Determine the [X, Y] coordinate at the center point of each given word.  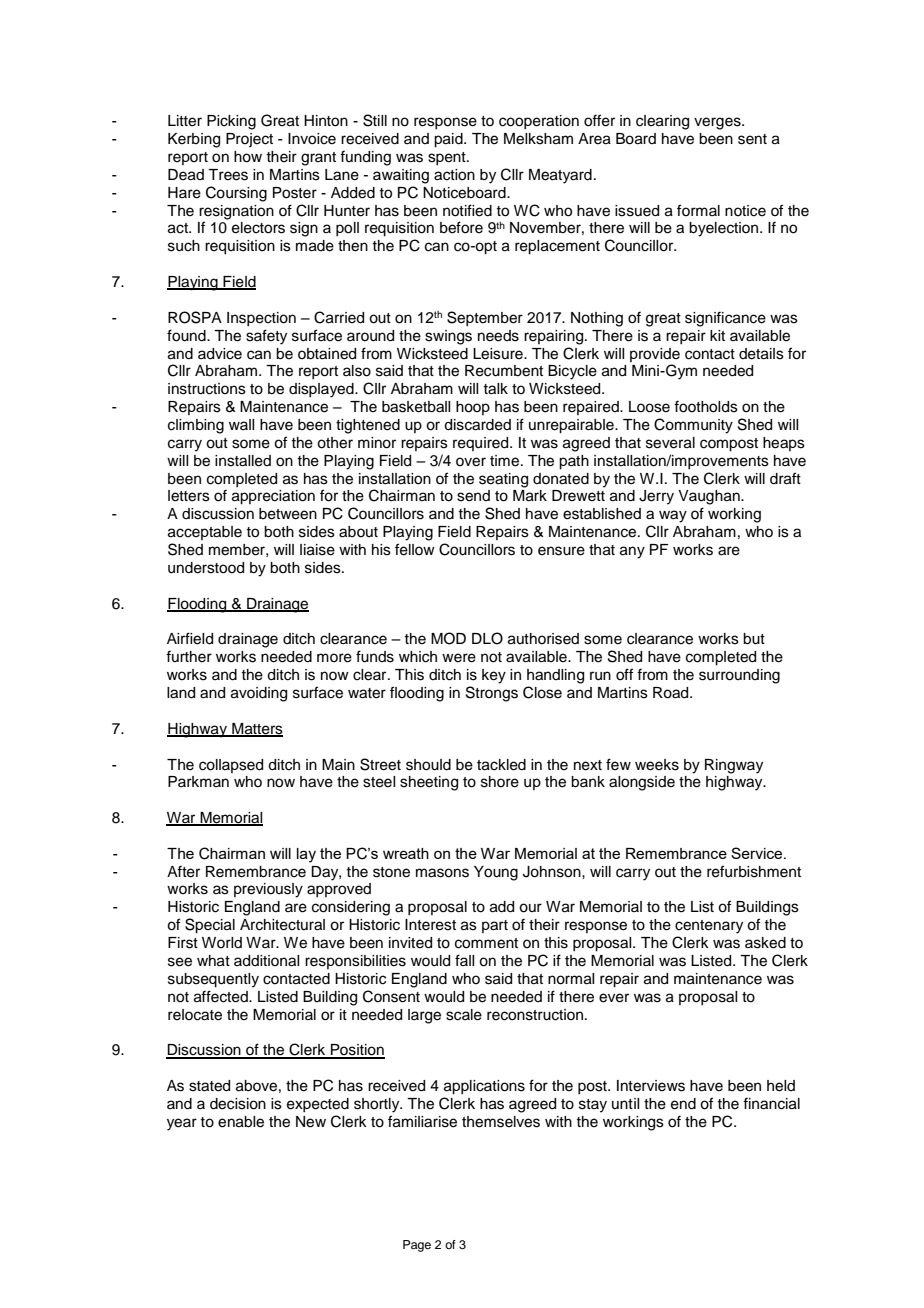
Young [496, 873]
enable [241, 1122]
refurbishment [754, 871]
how [248, 157]
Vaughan [710, 497]
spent [448, 158]
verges [718, 123]
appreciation [273, 497]
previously [268, 890]
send [473, 496]
